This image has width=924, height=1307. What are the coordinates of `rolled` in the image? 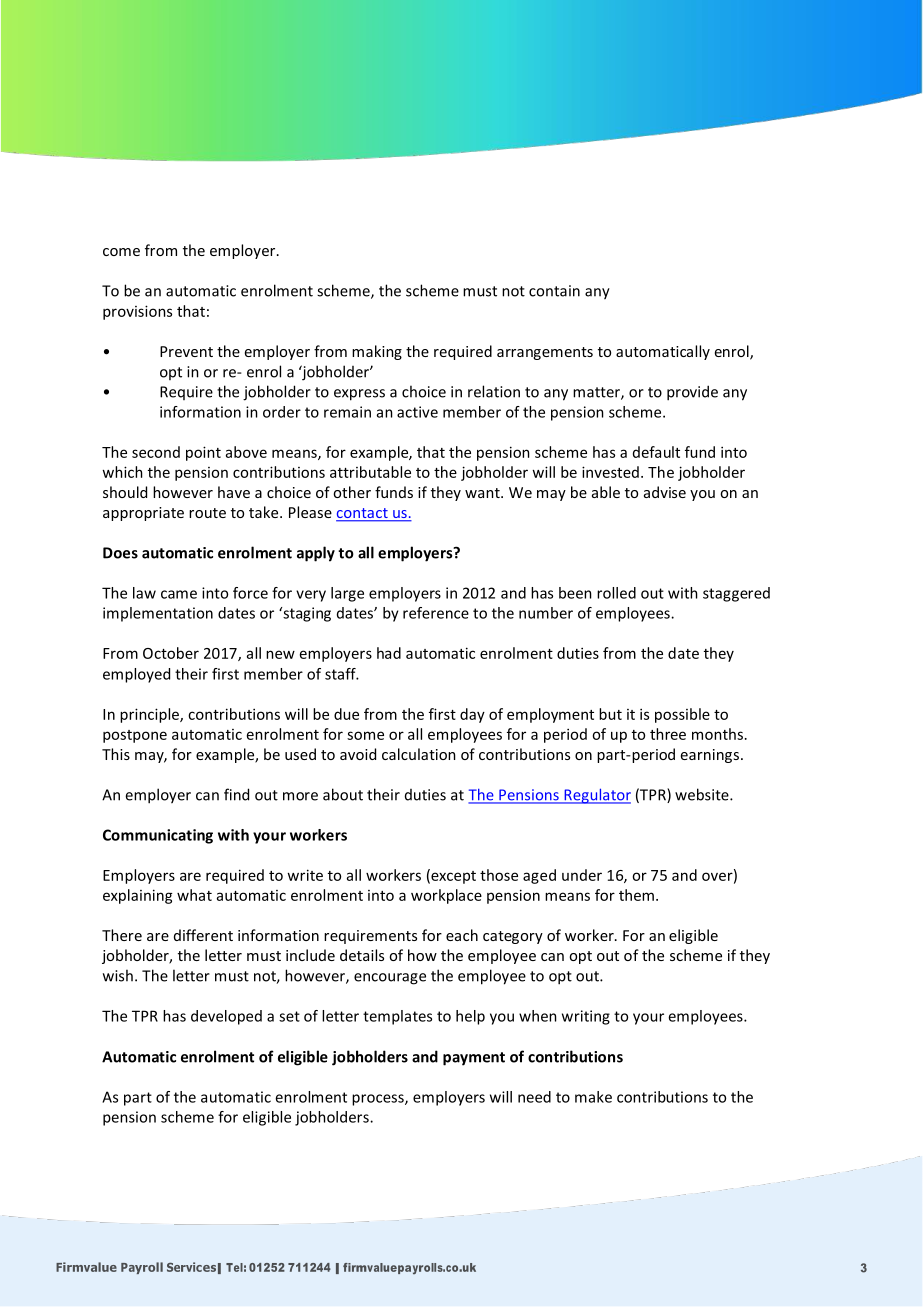 It's located at (616, 593).
